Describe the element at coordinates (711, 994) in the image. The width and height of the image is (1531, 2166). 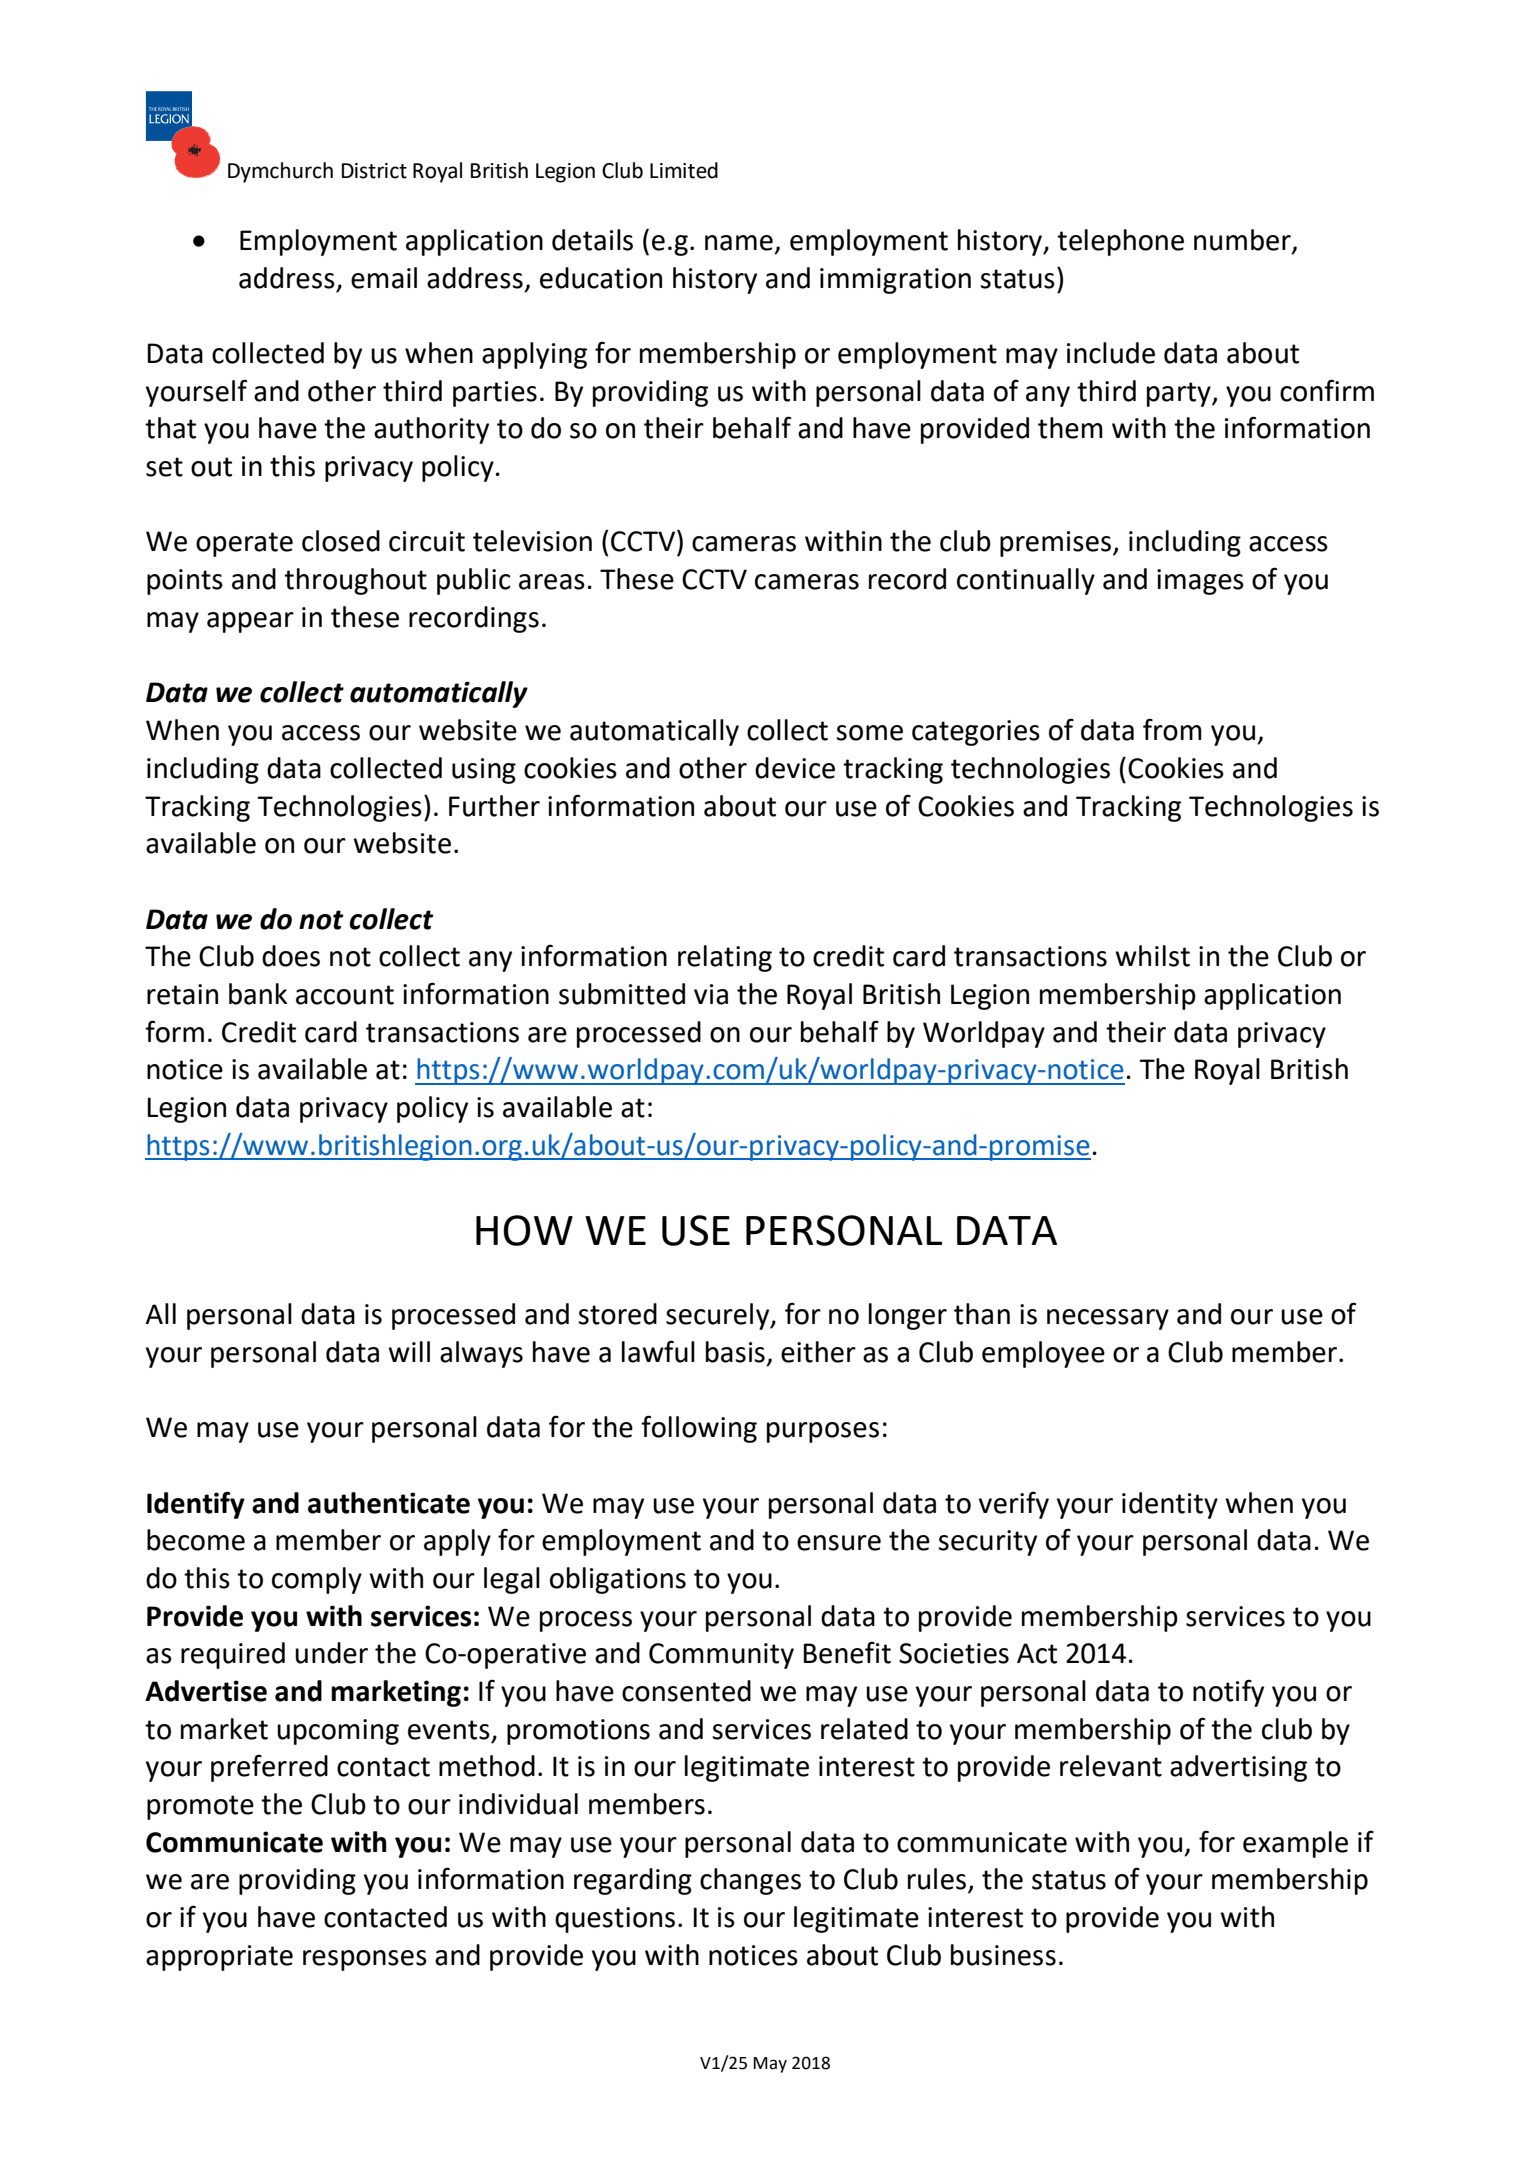
I see `via` at that location.
